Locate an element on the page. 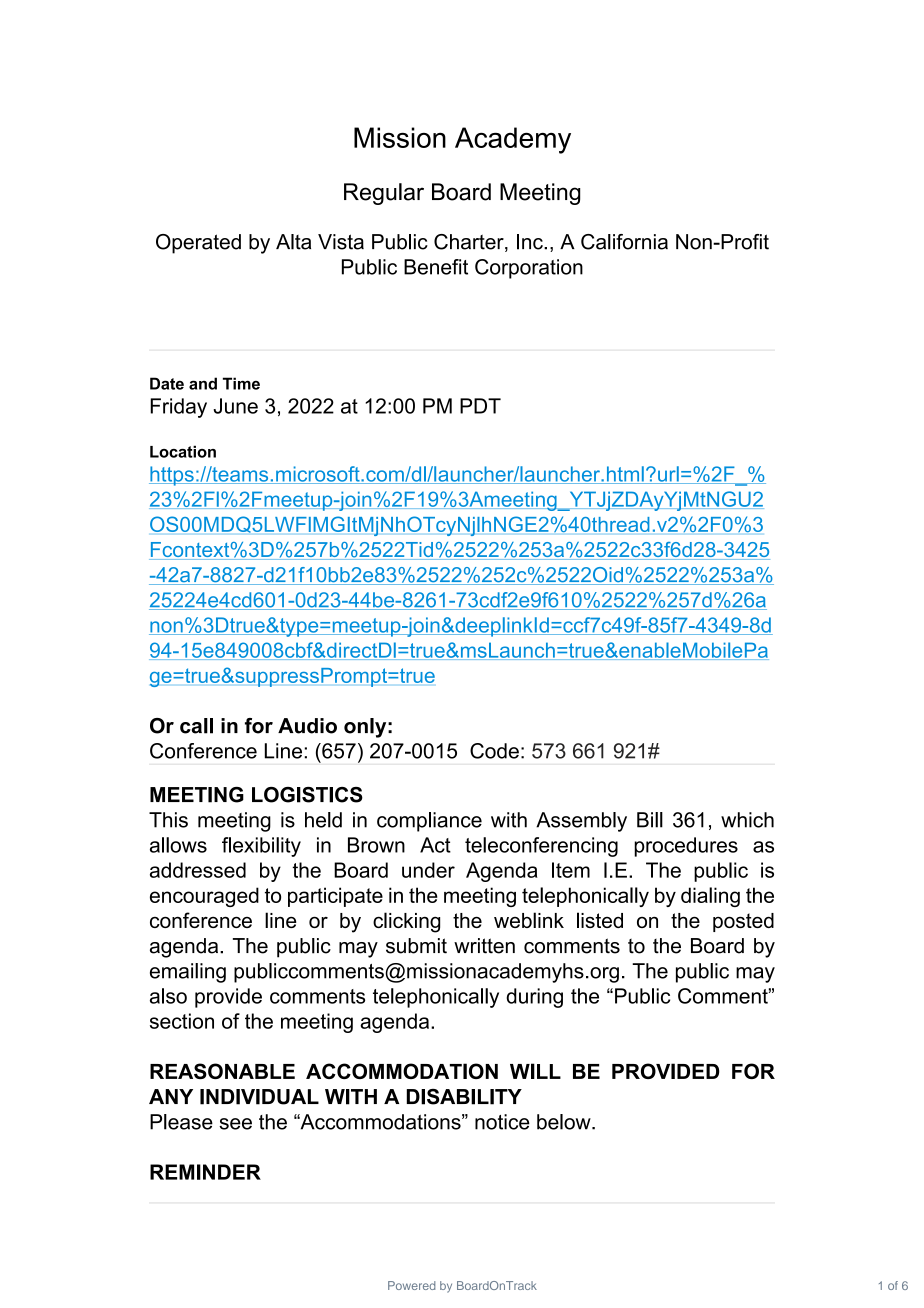 The width and height of the image is (924, 1308). Charter is located at coordinates (470, 243).
